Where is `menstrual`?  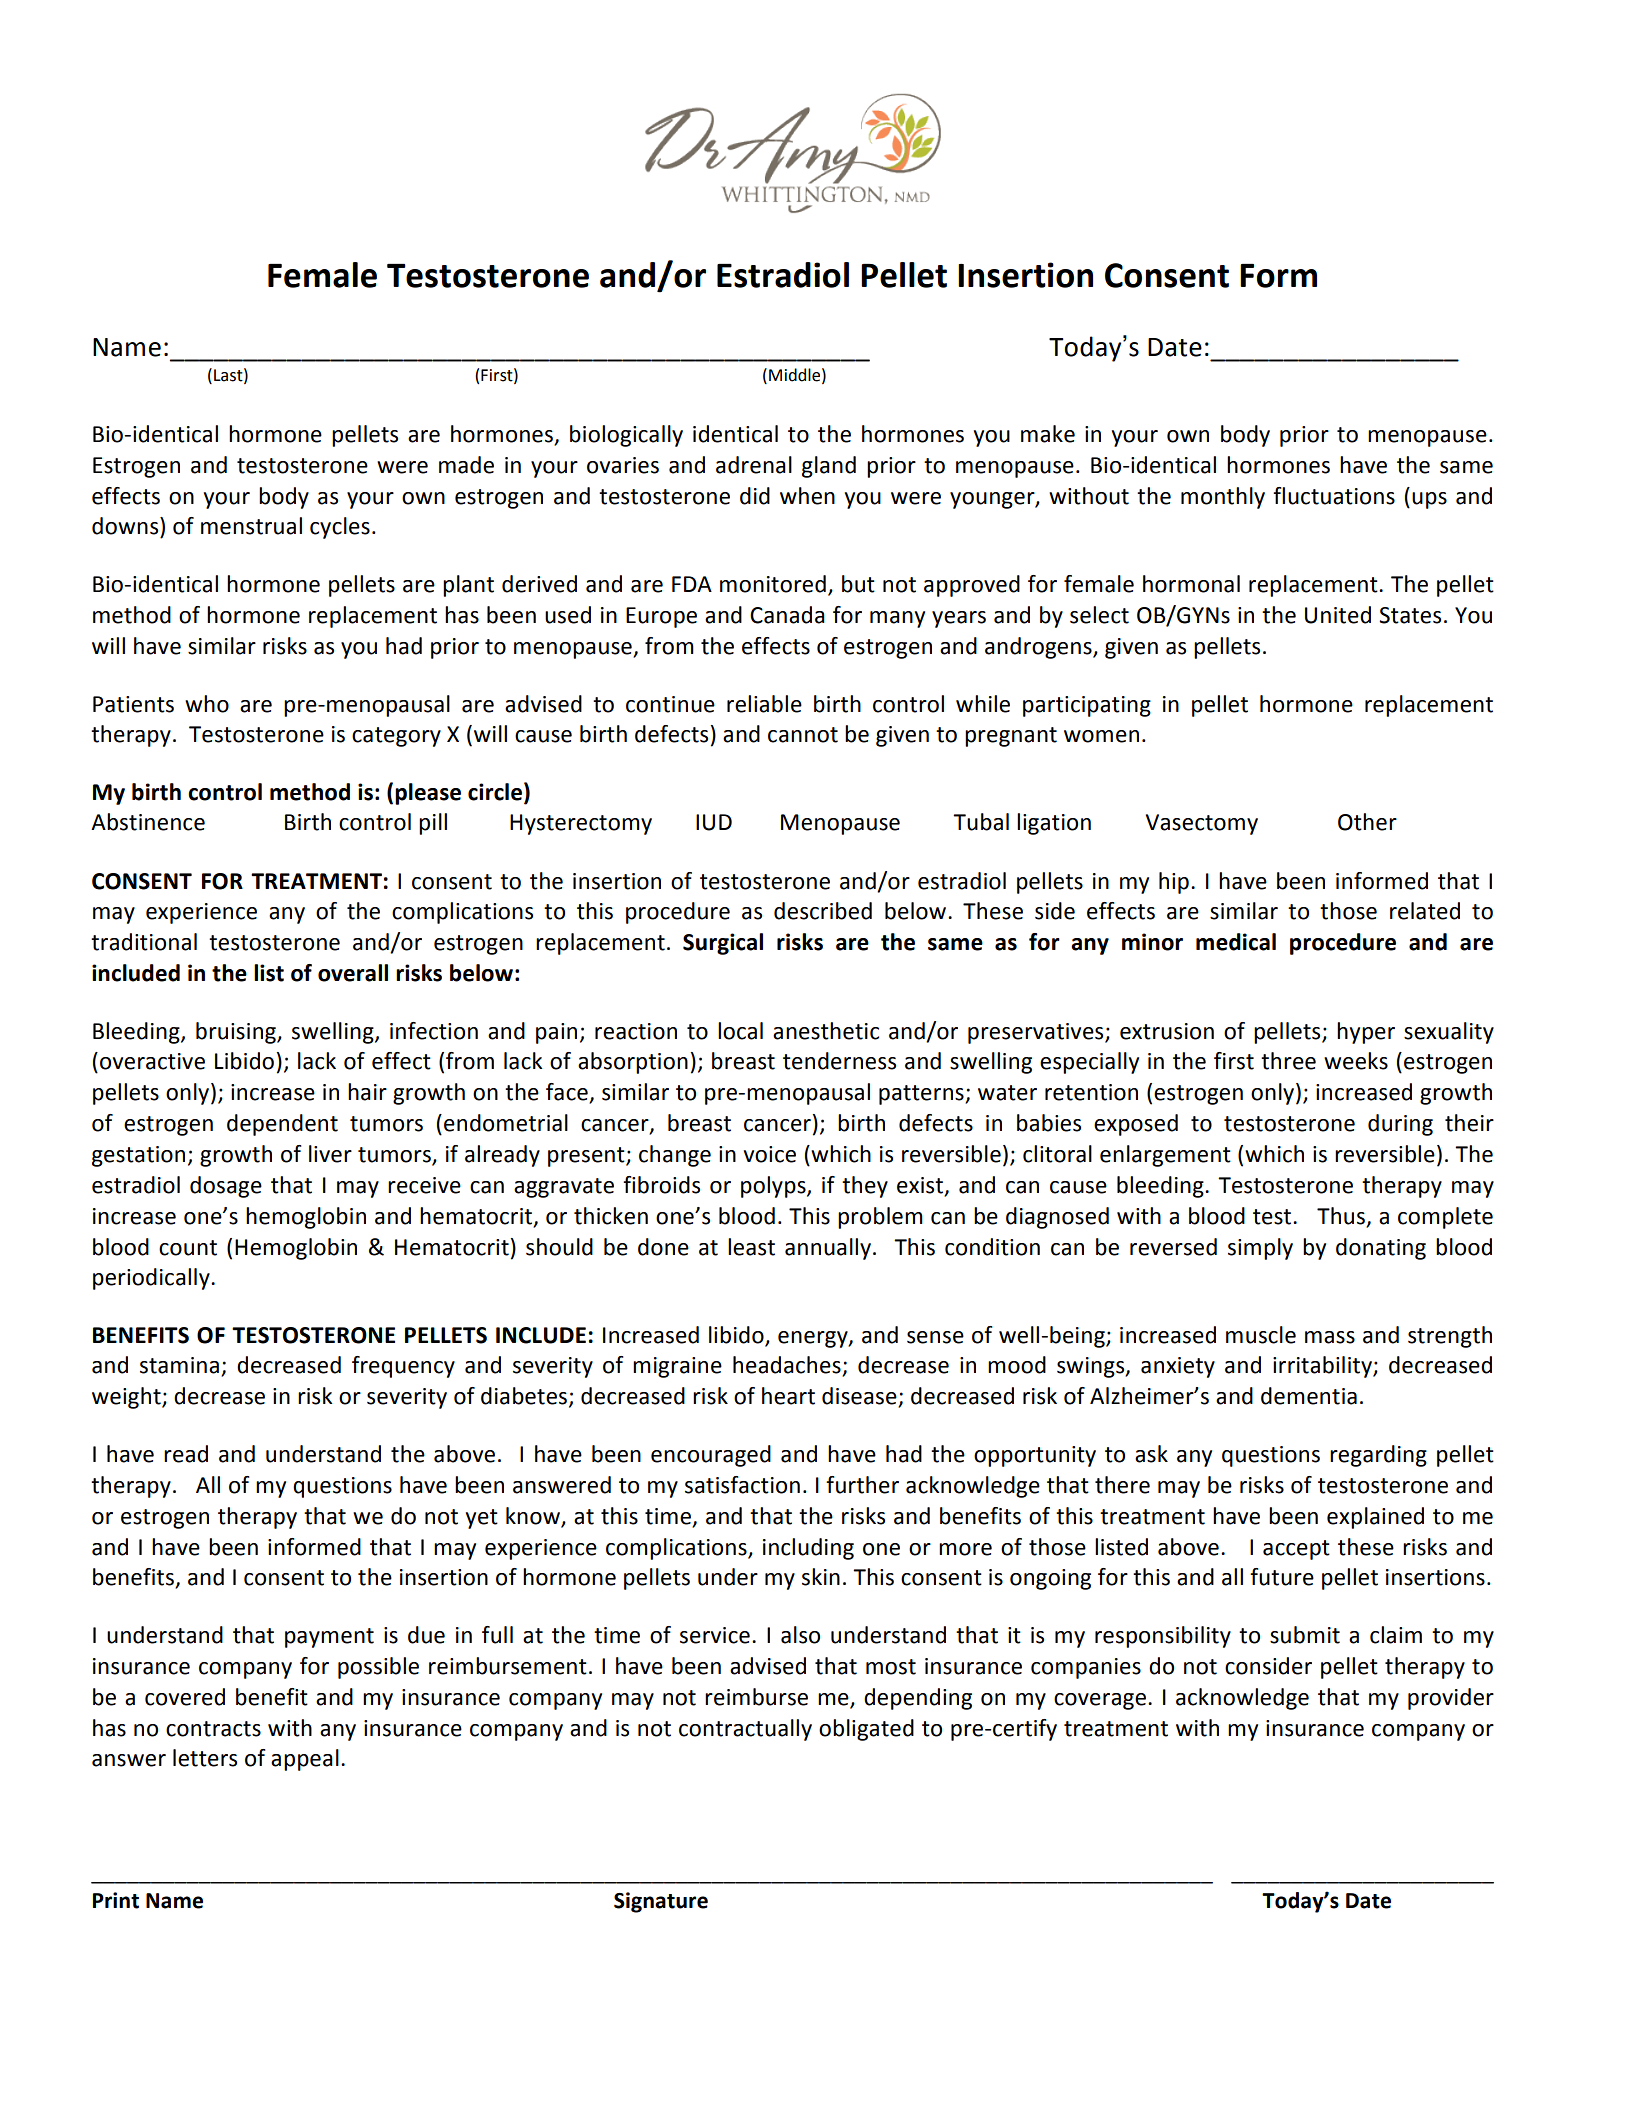 menstrual is located at coordinates (251, 526).
